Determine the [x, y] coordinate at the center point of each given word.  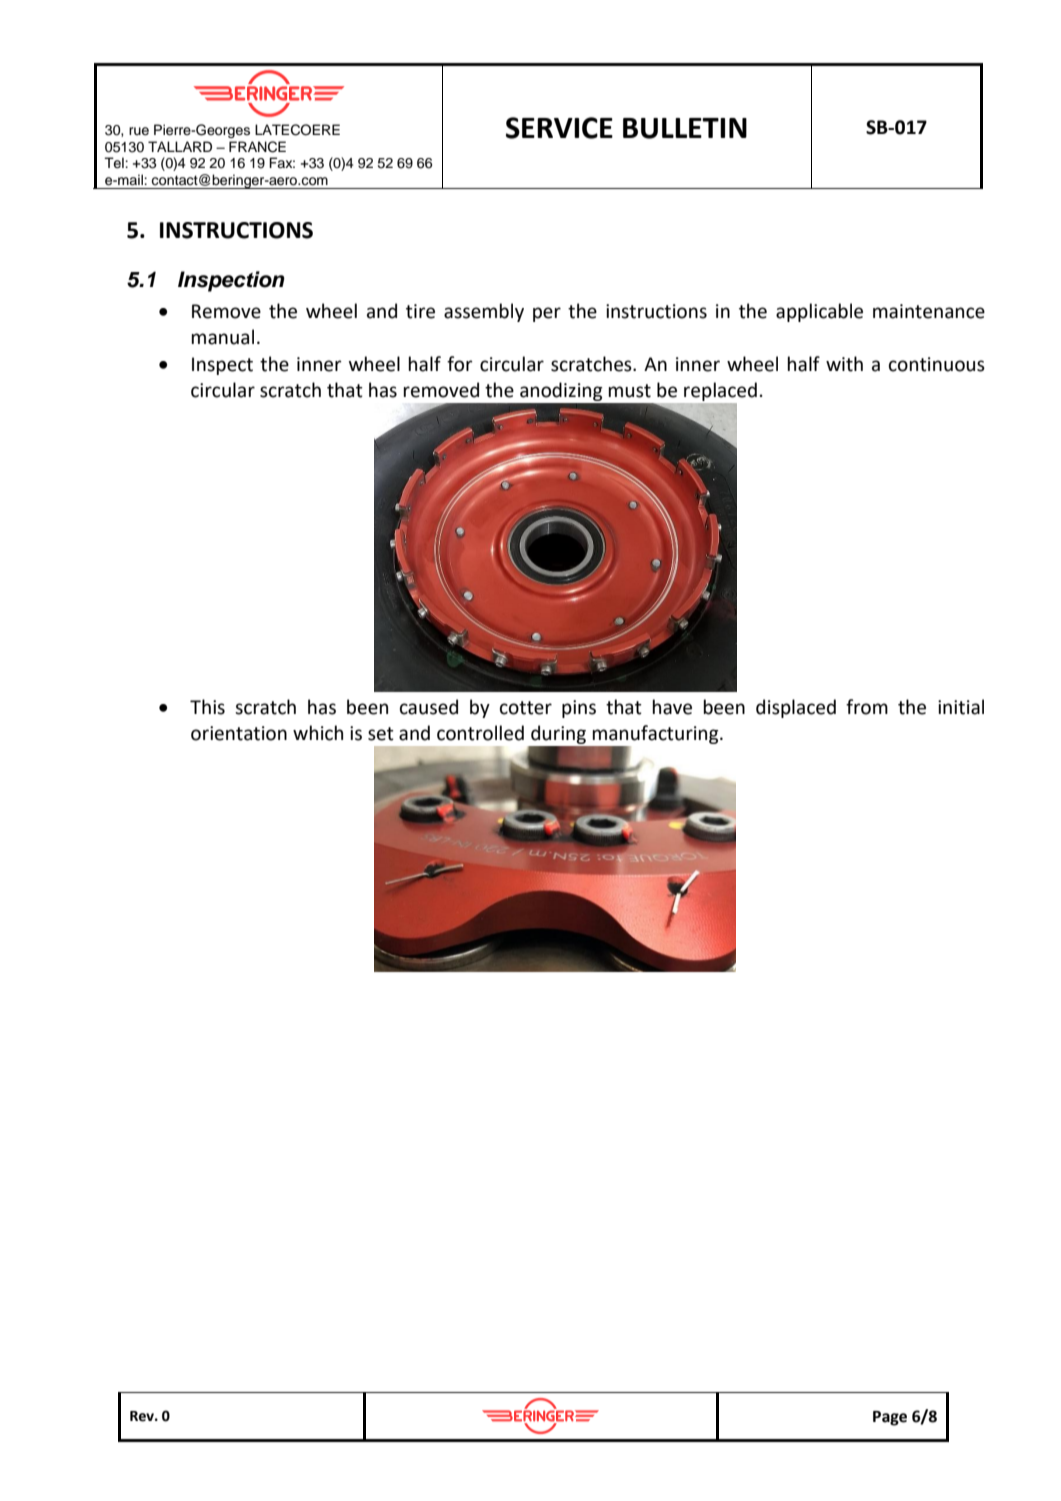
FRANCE [257, 147]
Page [890, 1418]
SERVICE [559, 128]
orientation [239, 733]
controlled [480, 733]
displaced [796, 708]
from [867, 707]
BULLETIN [685, 128]
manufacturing [656, 736]
